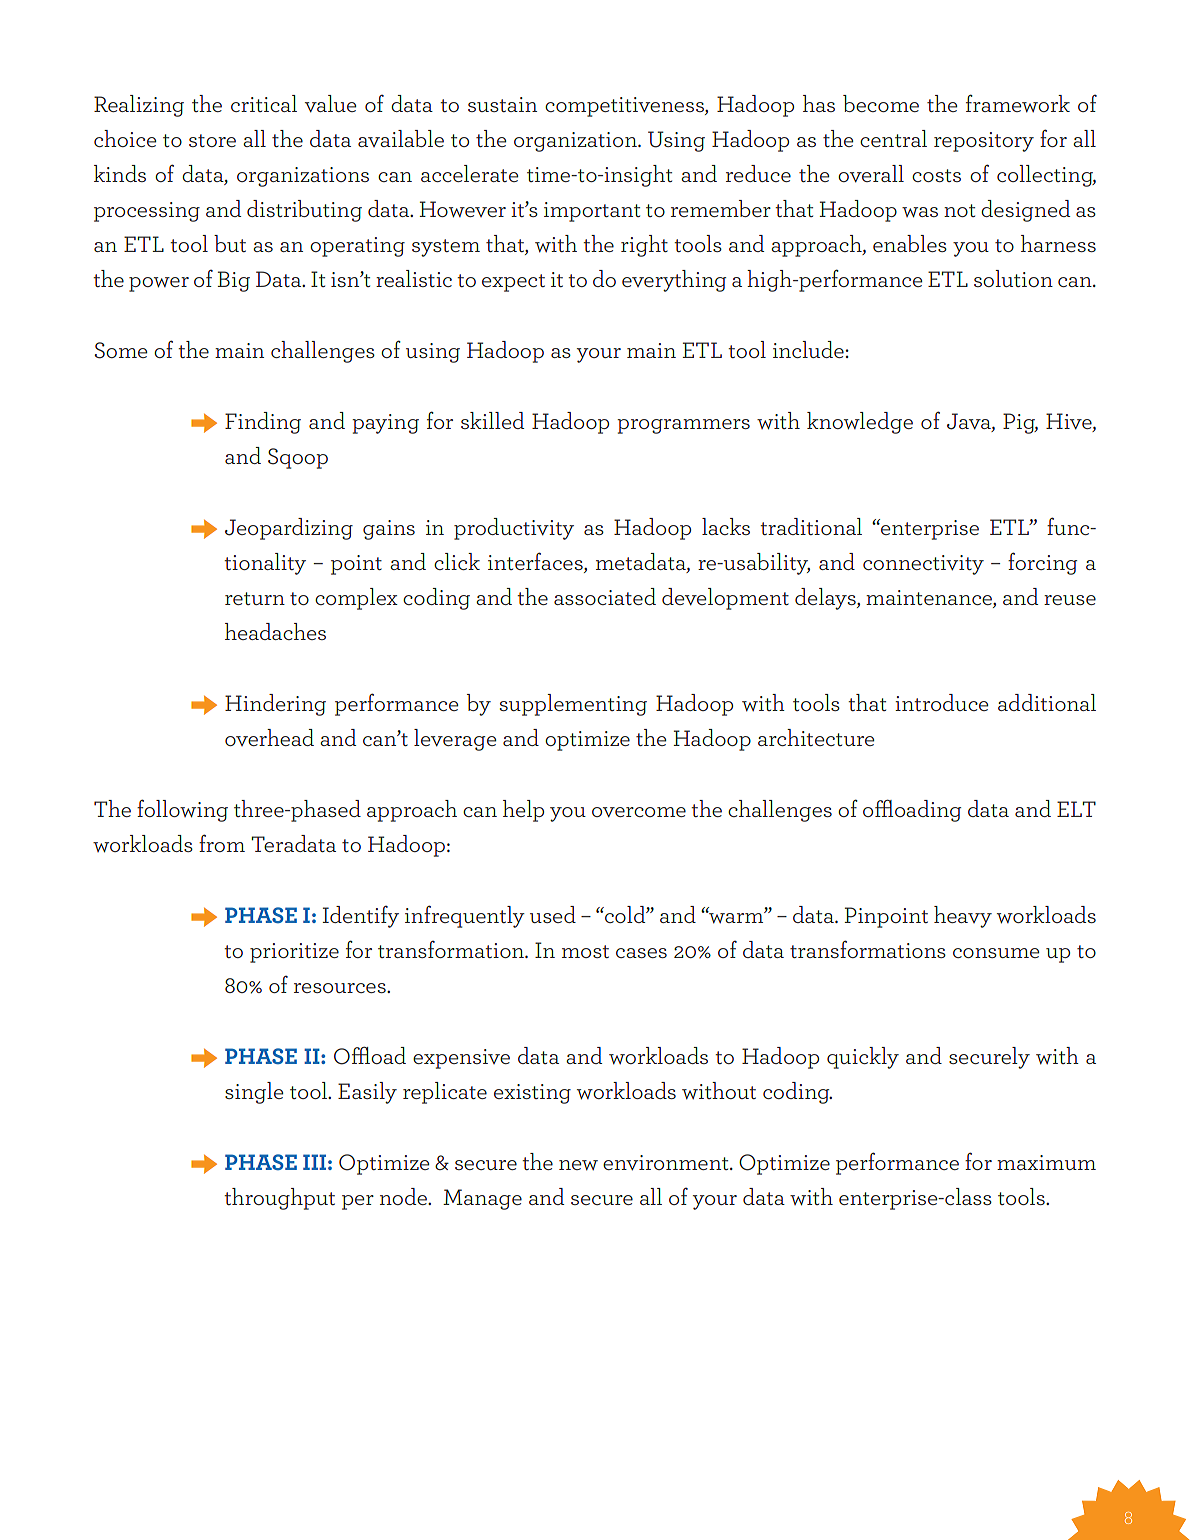  What do you see at coordinates (212, 140) in the document?
I see `store` at bounding box center [212, 140].
